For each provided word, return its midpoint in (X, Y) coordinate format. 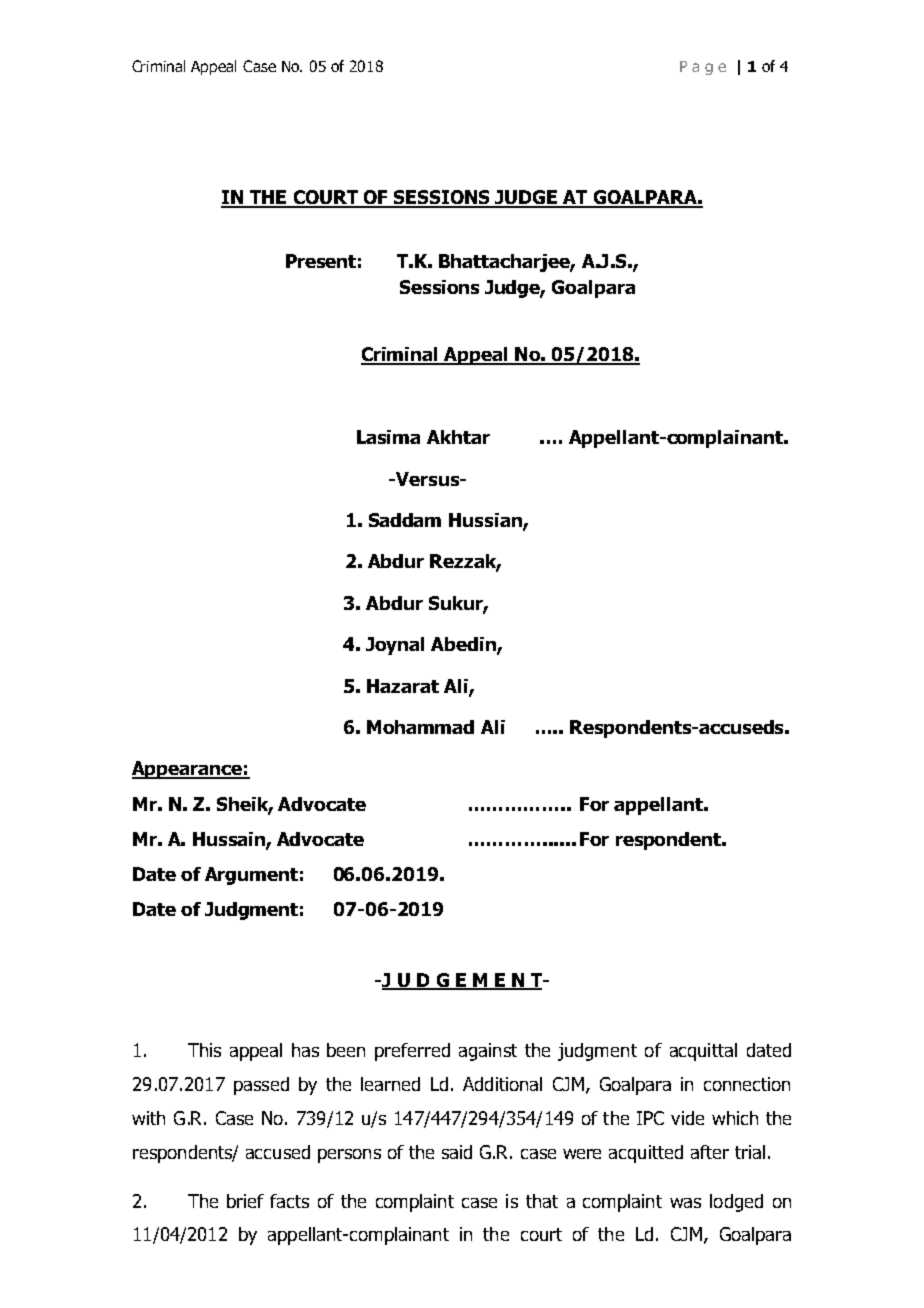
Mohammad (420, 727)
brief (245, 1201)
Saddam (405, 520)
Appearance (188, 770)
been (346, 1050)
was (685, 1203)
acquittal (703, 1052)
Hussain (230, 840)
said (457, 1152)
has (305, 1050)
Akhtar (458, 437)
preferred (412, 1052)
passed (261, 1086)
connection (747, 1084)
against (488, 1052)
